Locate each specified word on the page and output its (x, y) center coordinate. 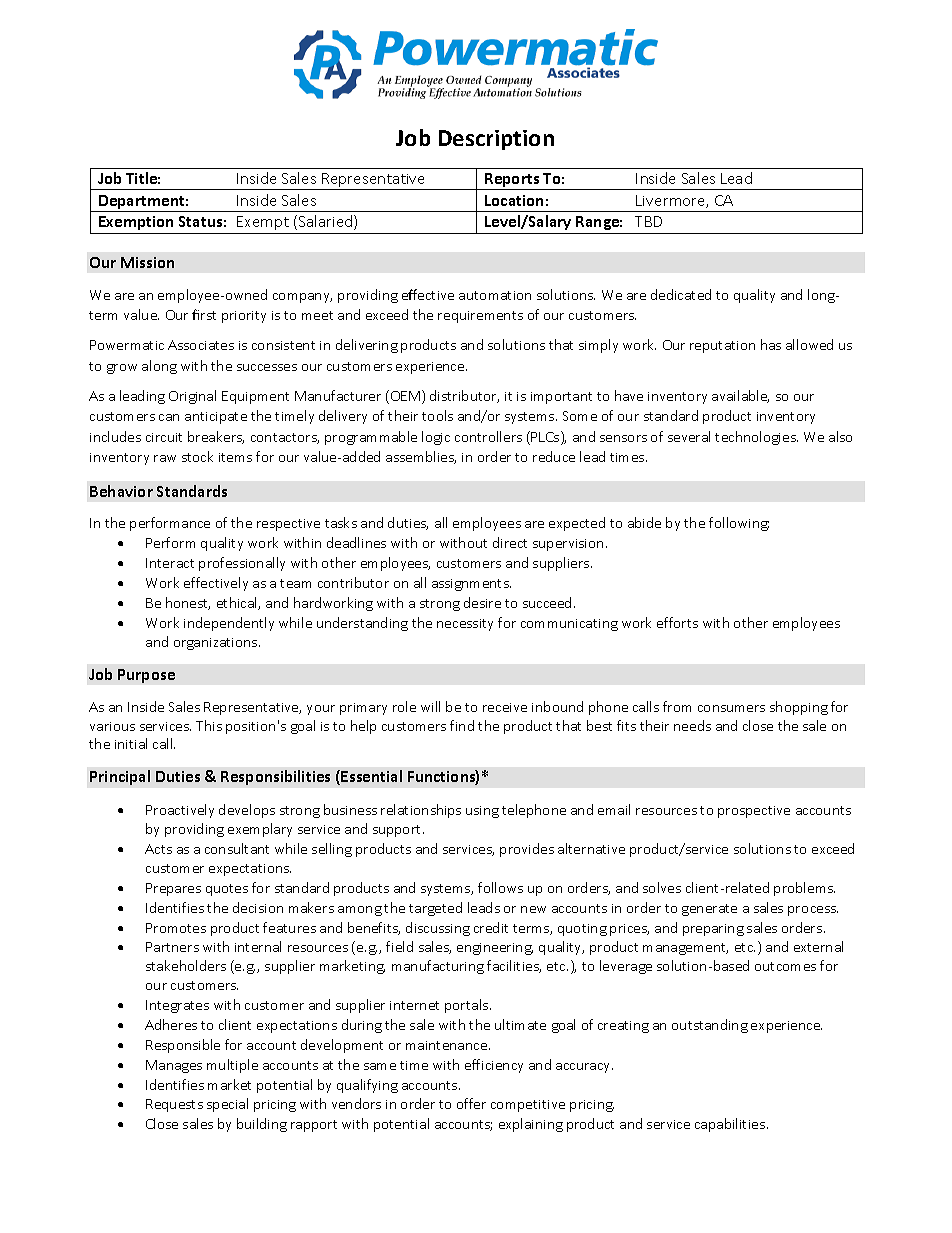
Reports (512, 181)
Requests (174, 1105)
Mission (147, 262)
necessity (465, 625)
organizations (217, 644)
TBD (648, 221)
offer (471, 1103)
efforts (677, 622)
